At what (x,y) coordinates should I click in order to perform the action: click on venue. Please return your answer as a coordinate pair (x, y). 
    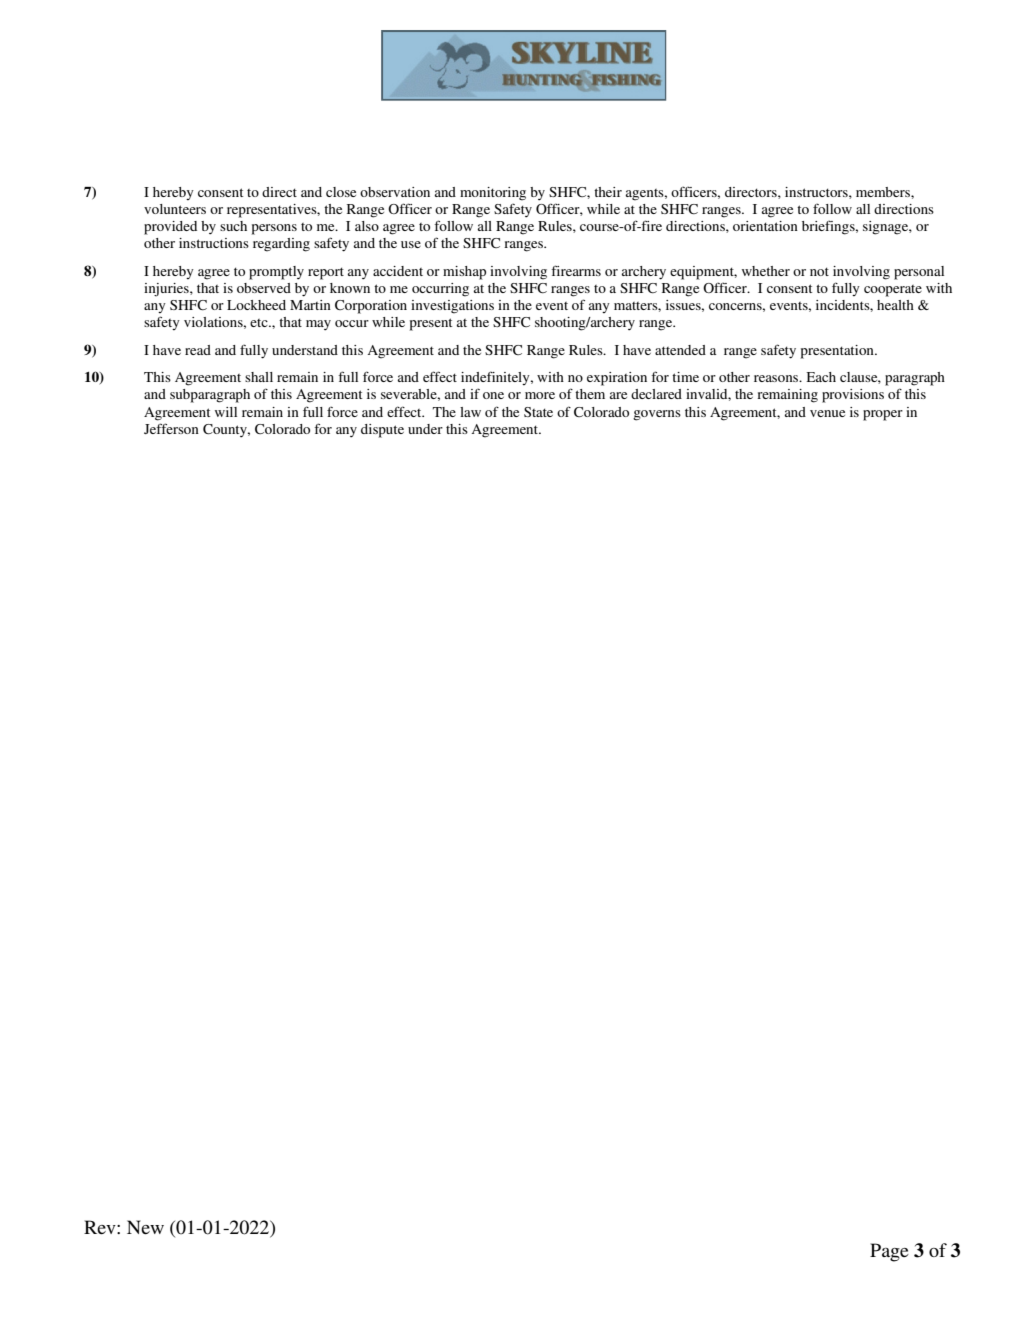
    Looking at the image, I should click on (827, 413).
